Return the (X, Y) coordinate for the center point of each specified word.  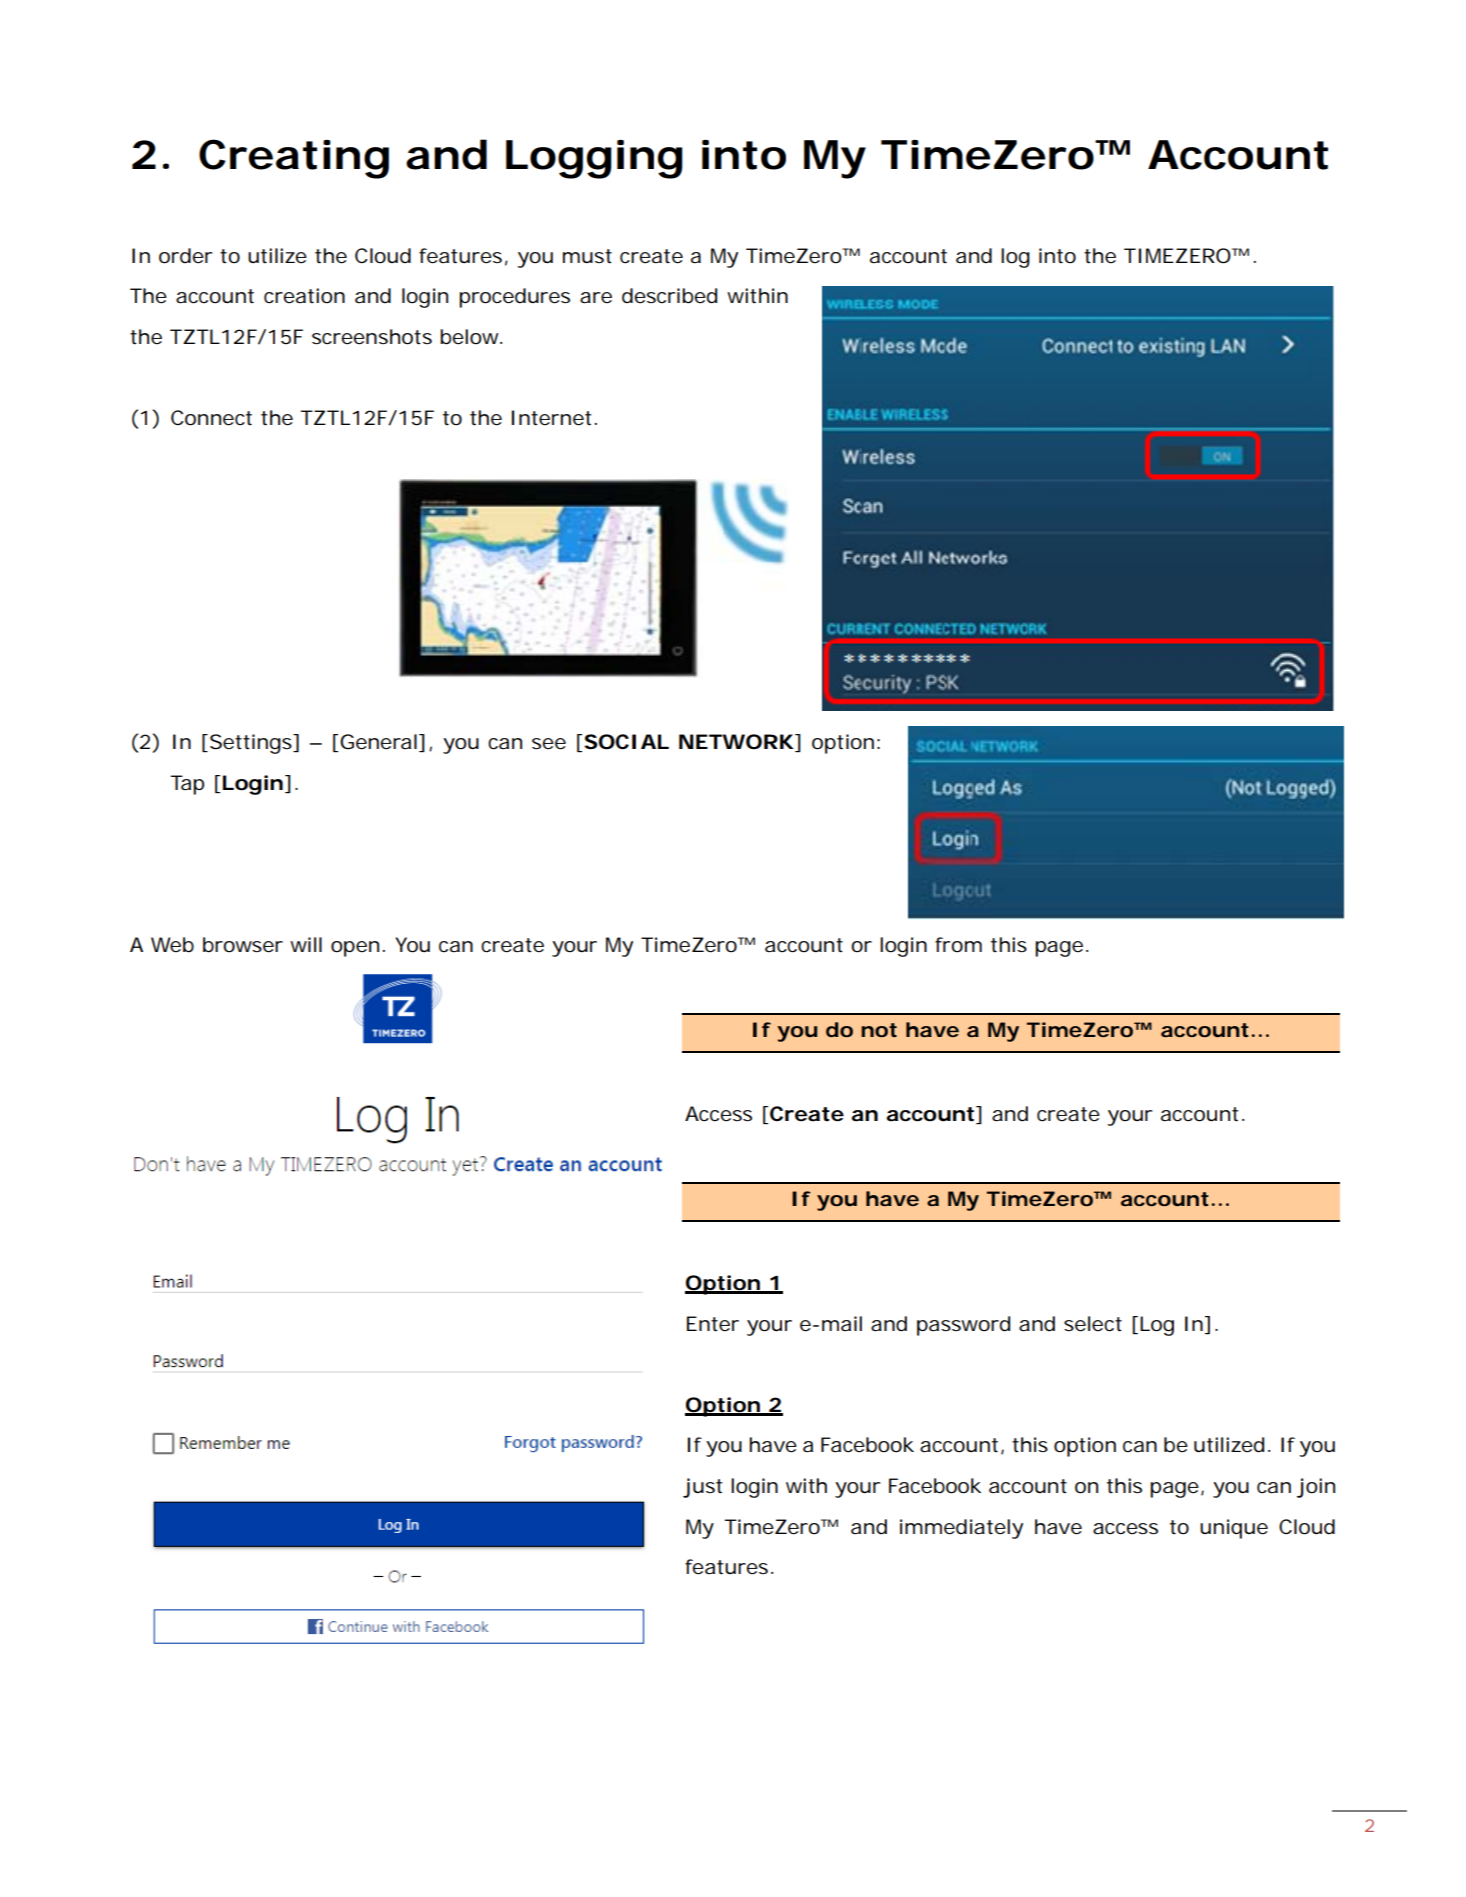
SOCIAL (626, 742)
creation (304, 296)
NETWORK (736, 742)
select (1093, 1324)
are (596, 298)
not (879, 1030)
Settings (252, 744)
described (669, 296)
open (355, 949)
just (702, 1488)
